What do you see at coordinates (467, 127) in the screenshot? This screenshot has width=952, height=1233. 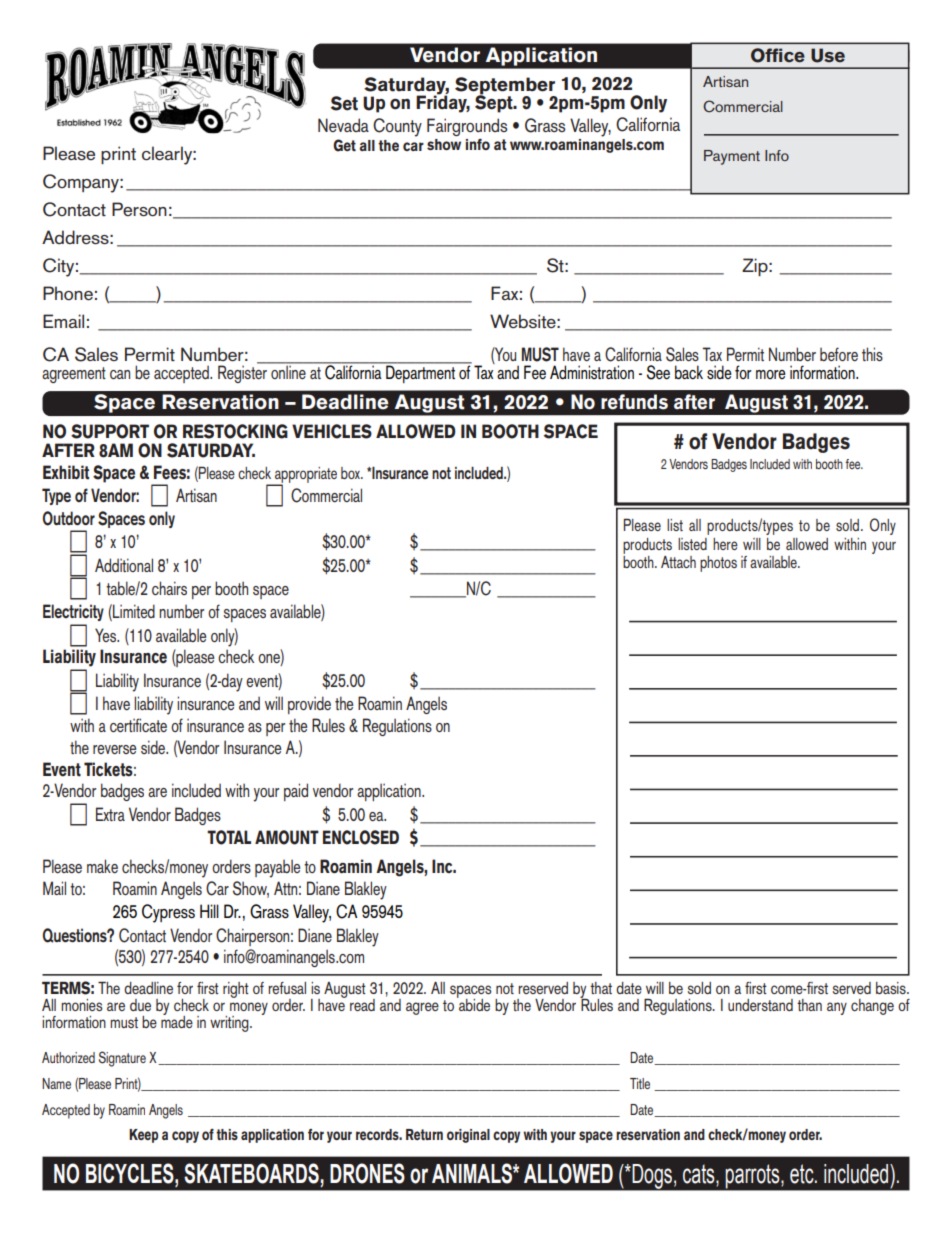 I see `Fairgrounds` at bounding box center [467, 127].
